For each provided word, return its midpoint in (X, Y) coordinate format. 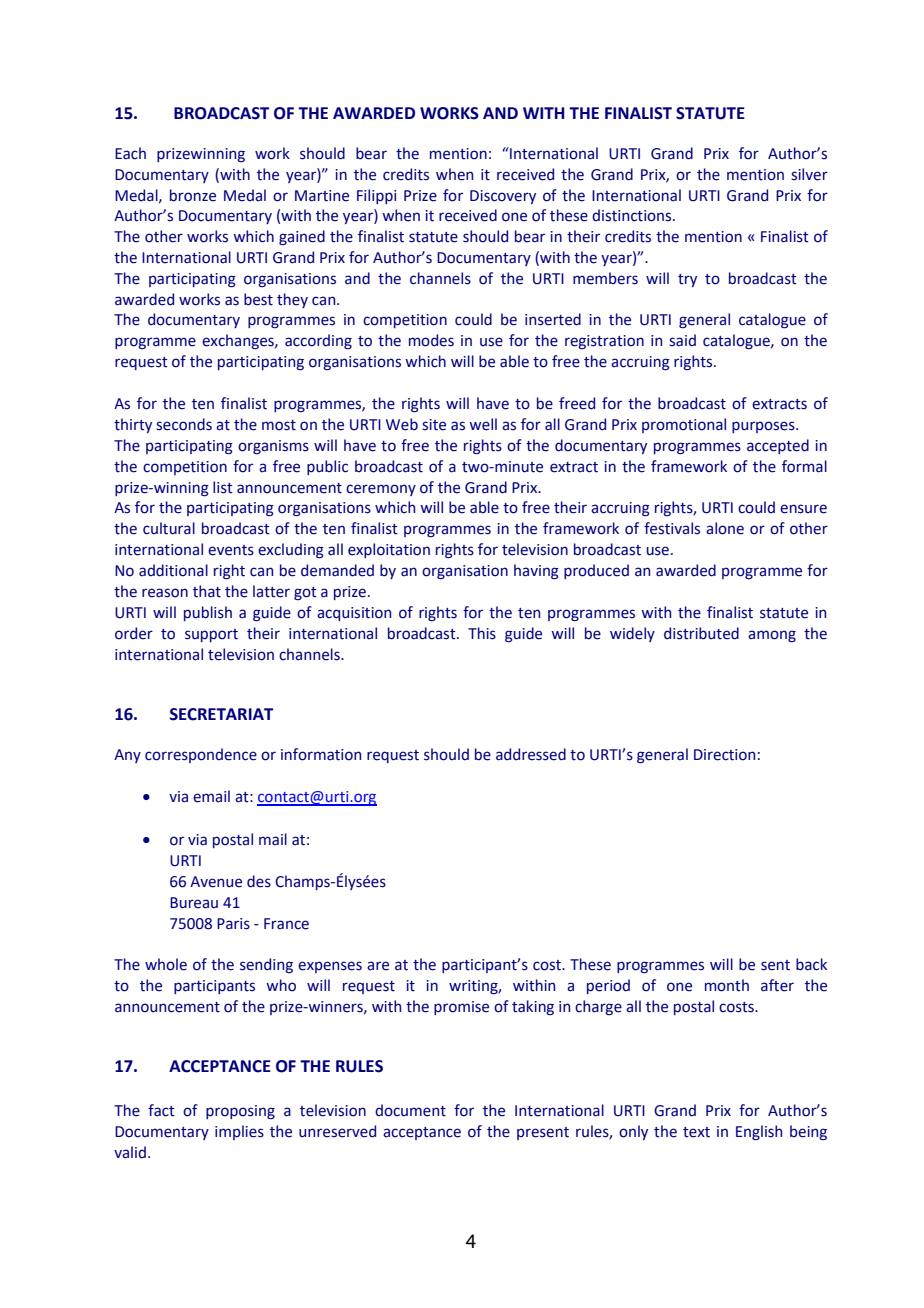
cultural (169, 528)
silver (809, 174)
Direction (724, 755)
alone (725, 528)
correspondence (201, 755)
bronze (193, 195)
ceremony (381, 490)
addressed (531, 754)
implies (239, 1132)
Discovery (503, 197)
